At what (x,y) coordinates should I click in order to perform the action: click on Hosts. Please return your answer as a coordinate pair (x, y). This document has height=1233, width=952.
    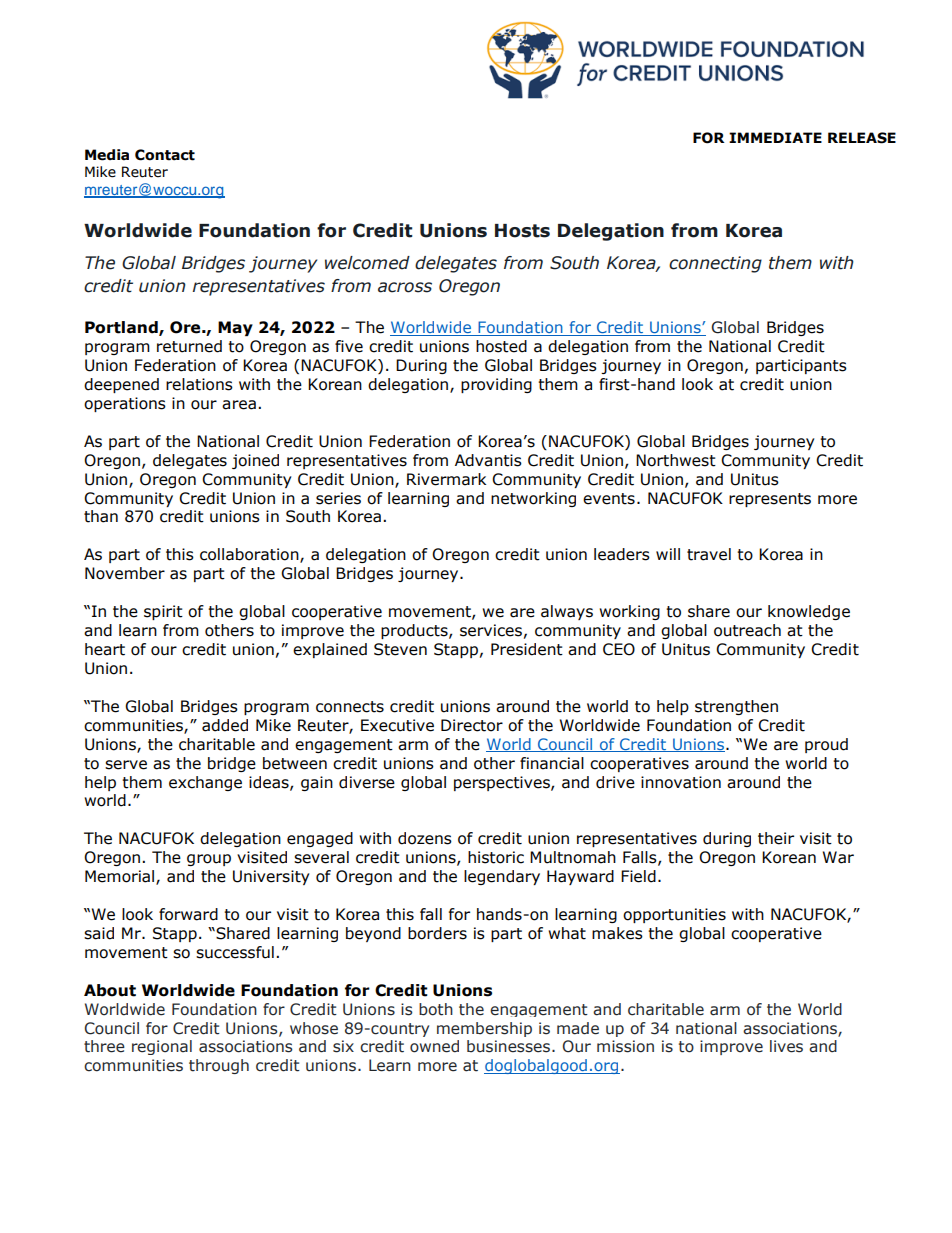
    Looking at the image, I should click on (522, 231).
